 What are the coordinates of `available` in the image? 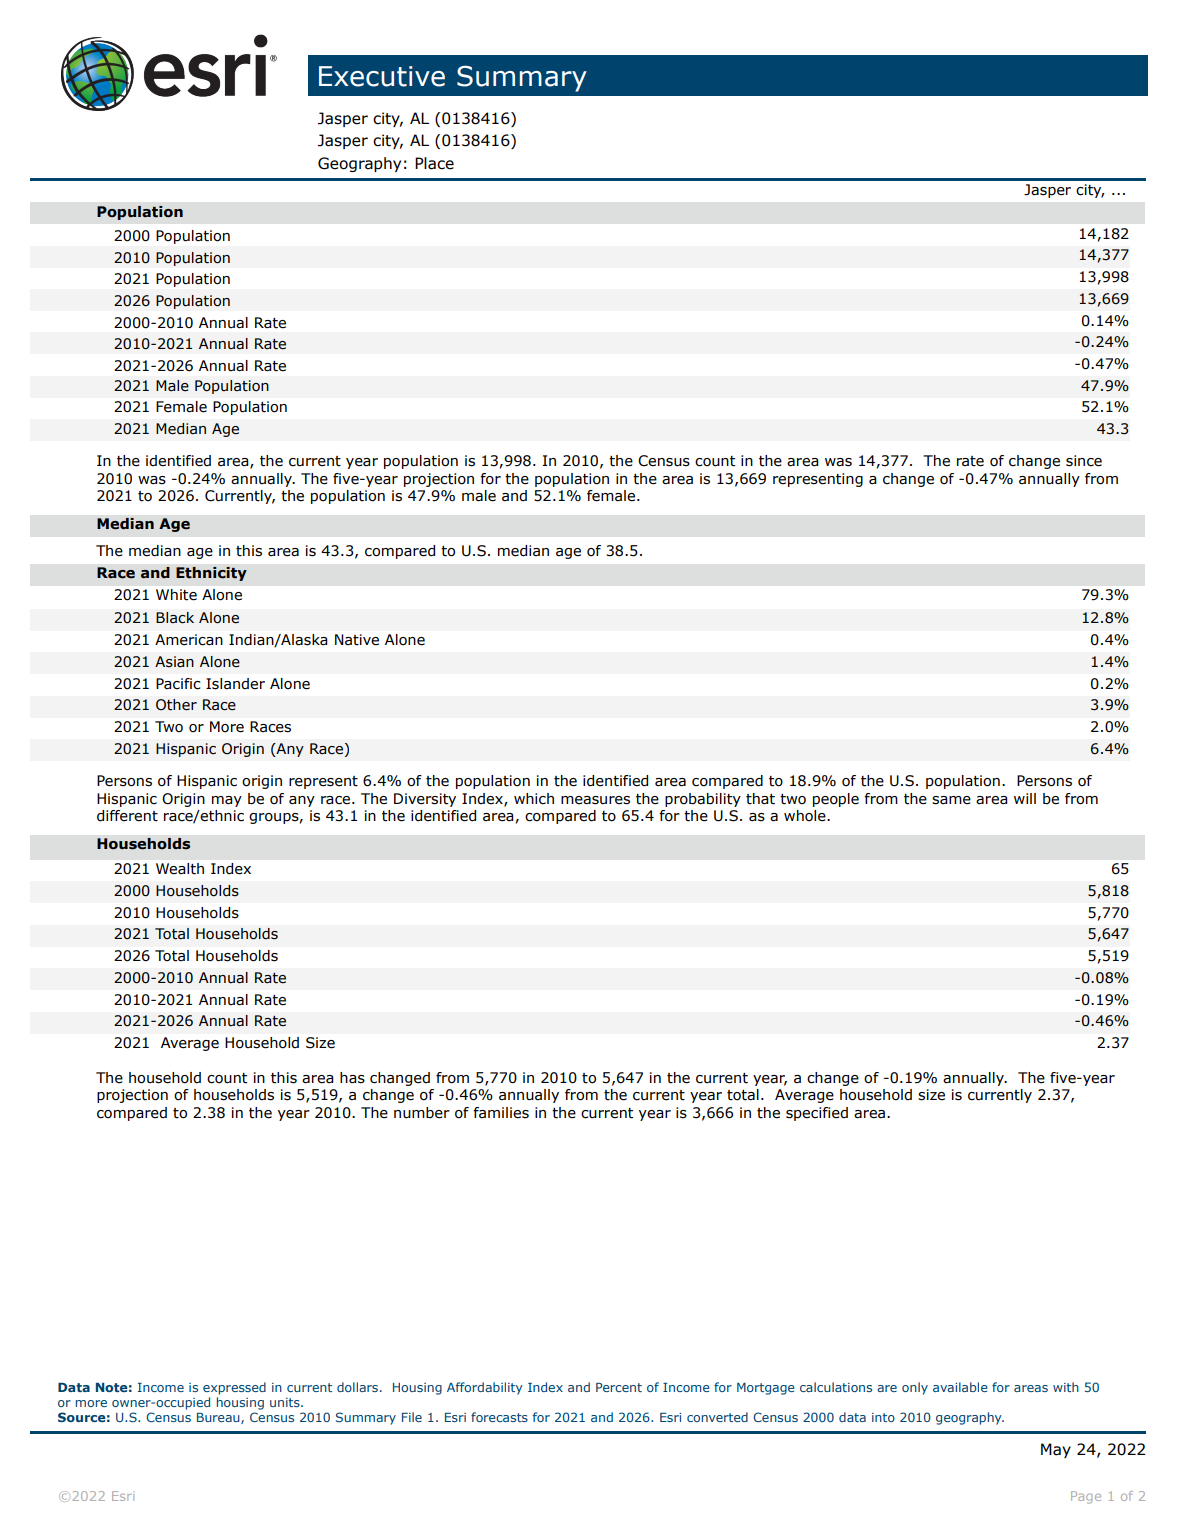 It's located at (960, 1387).
